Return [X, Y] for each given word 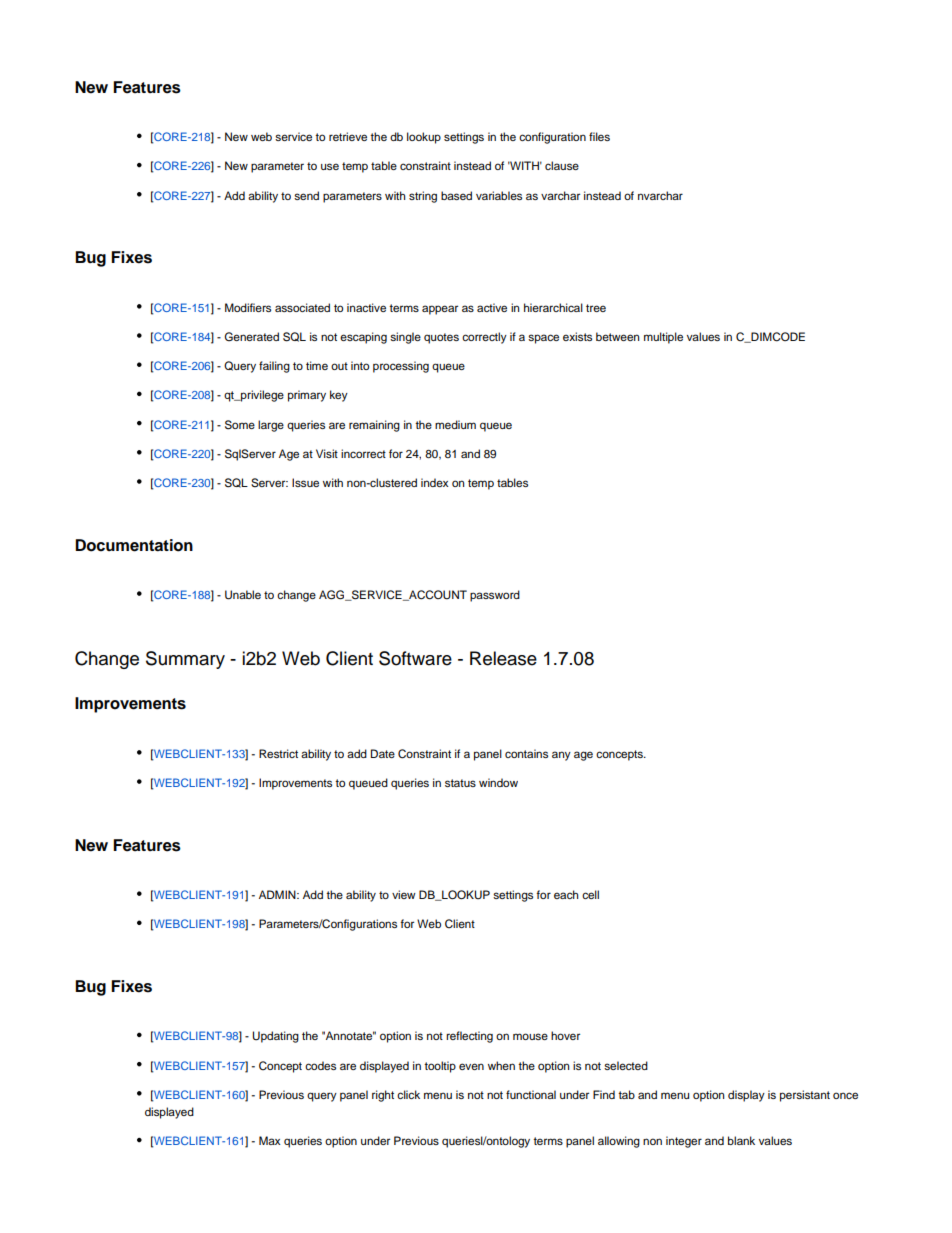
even [471, 1066]
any [561, 756]
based [456, 195]
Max [269, 1140]
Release [503, 658]
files [599, 136]
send [306, 195]
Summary [185, 660]
